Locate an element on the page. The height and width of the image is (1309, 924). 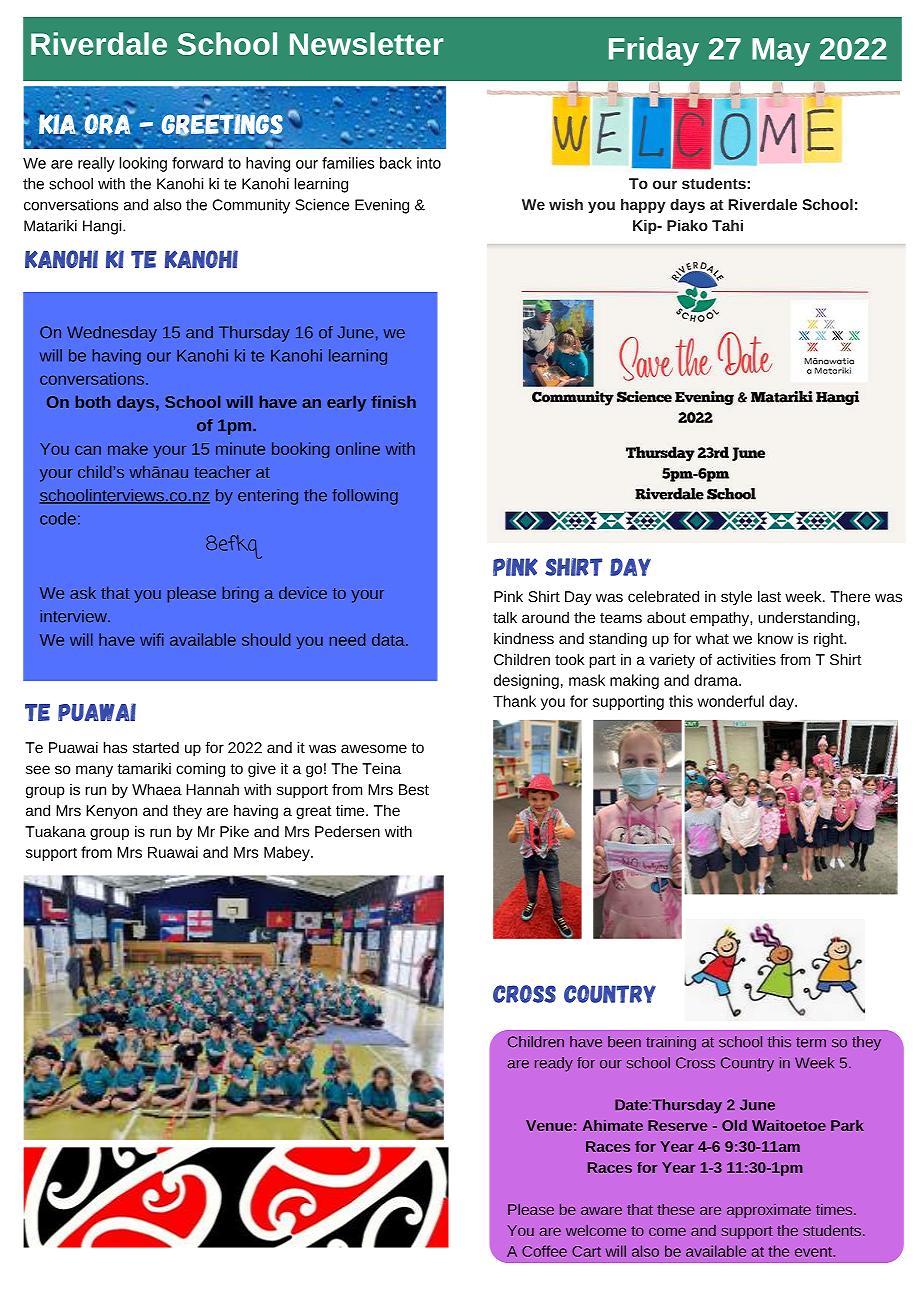
approximate is located at coordinates (769, 1211).
